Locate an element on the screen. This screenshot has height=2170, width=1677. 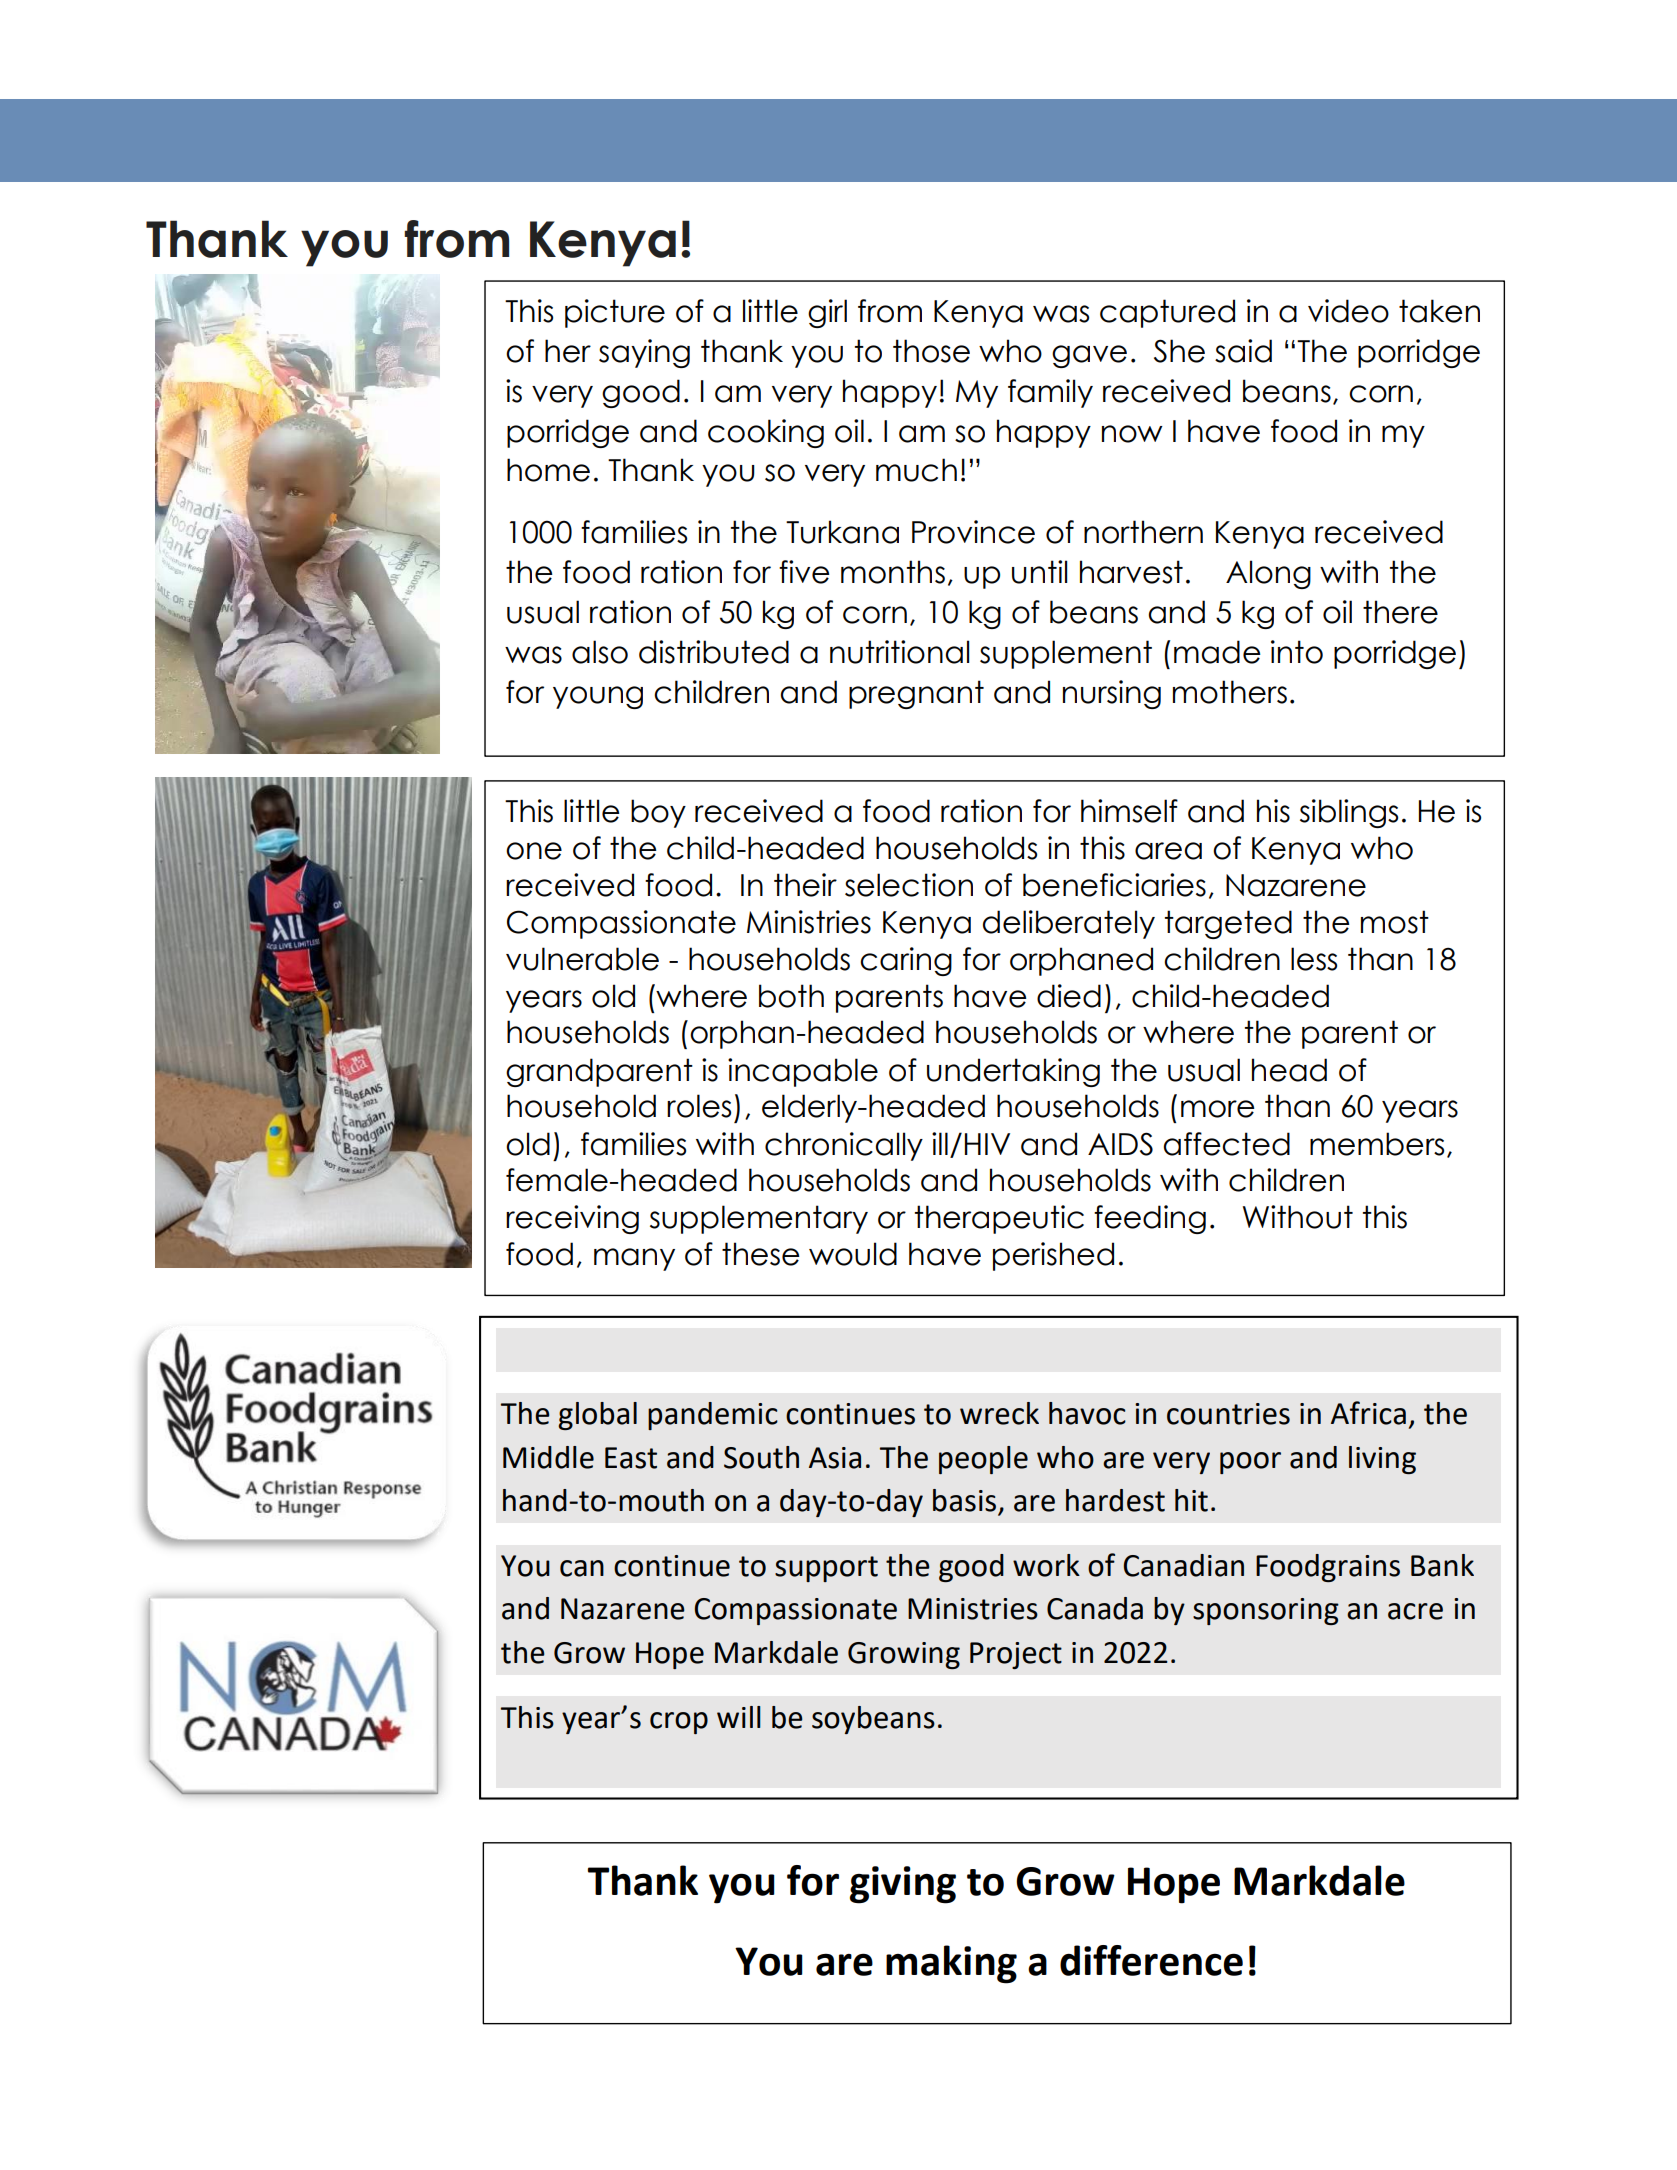
pregnant is located at coordinates (916, 694).
